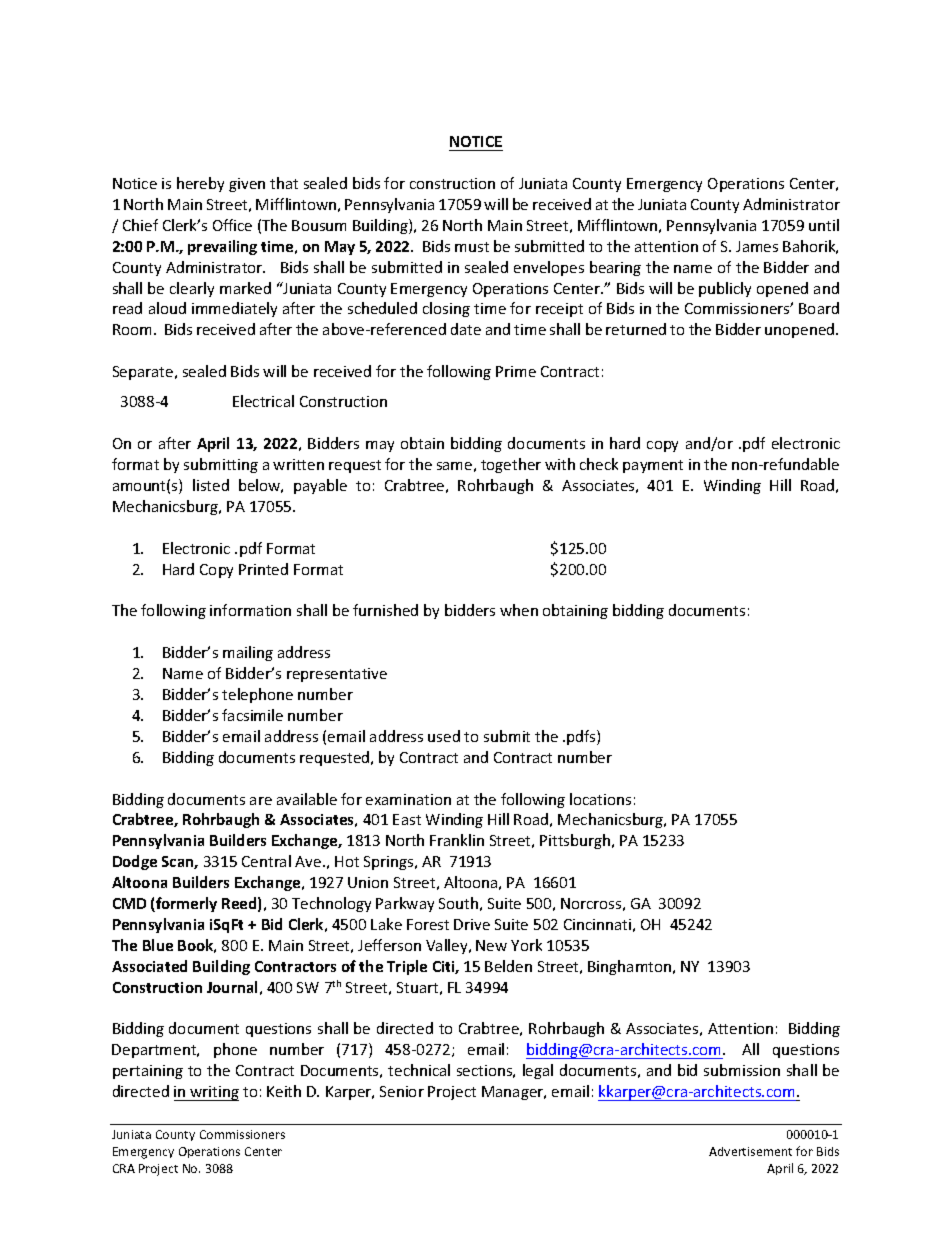  I want to click on together, so click(511, 465).
